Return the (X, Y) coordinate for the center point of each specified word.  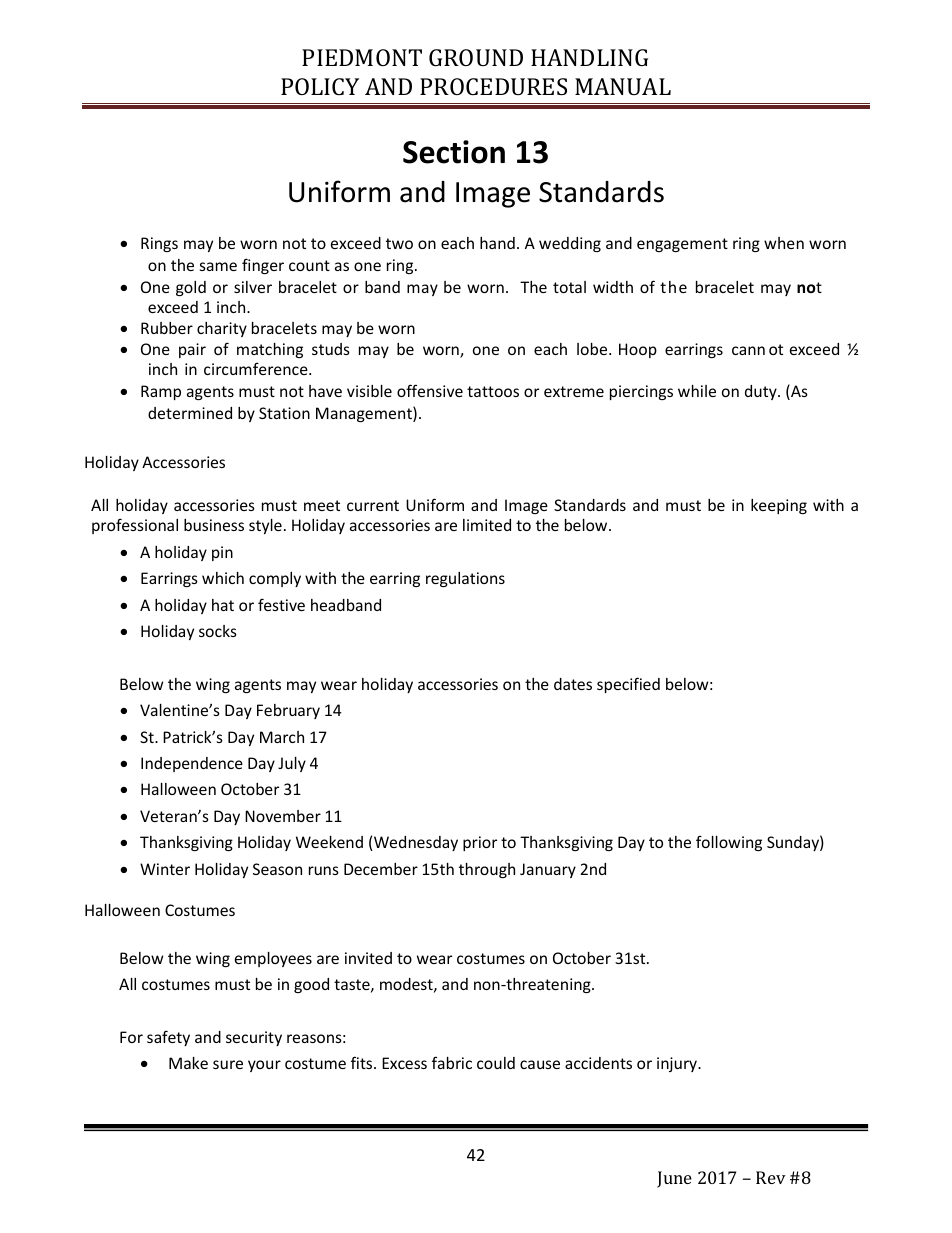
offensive (430, 390)
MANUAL (623, 86)
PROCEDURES (493, 86)
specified (628, 685)
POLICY (320, 86)
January (548, 870)
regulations (465, 579)
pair (192, 350)
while (697, 391)
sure (228, 1064)
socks (218, 631)
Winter (165, 869)
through (487, 870)
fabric (452, 1062)
